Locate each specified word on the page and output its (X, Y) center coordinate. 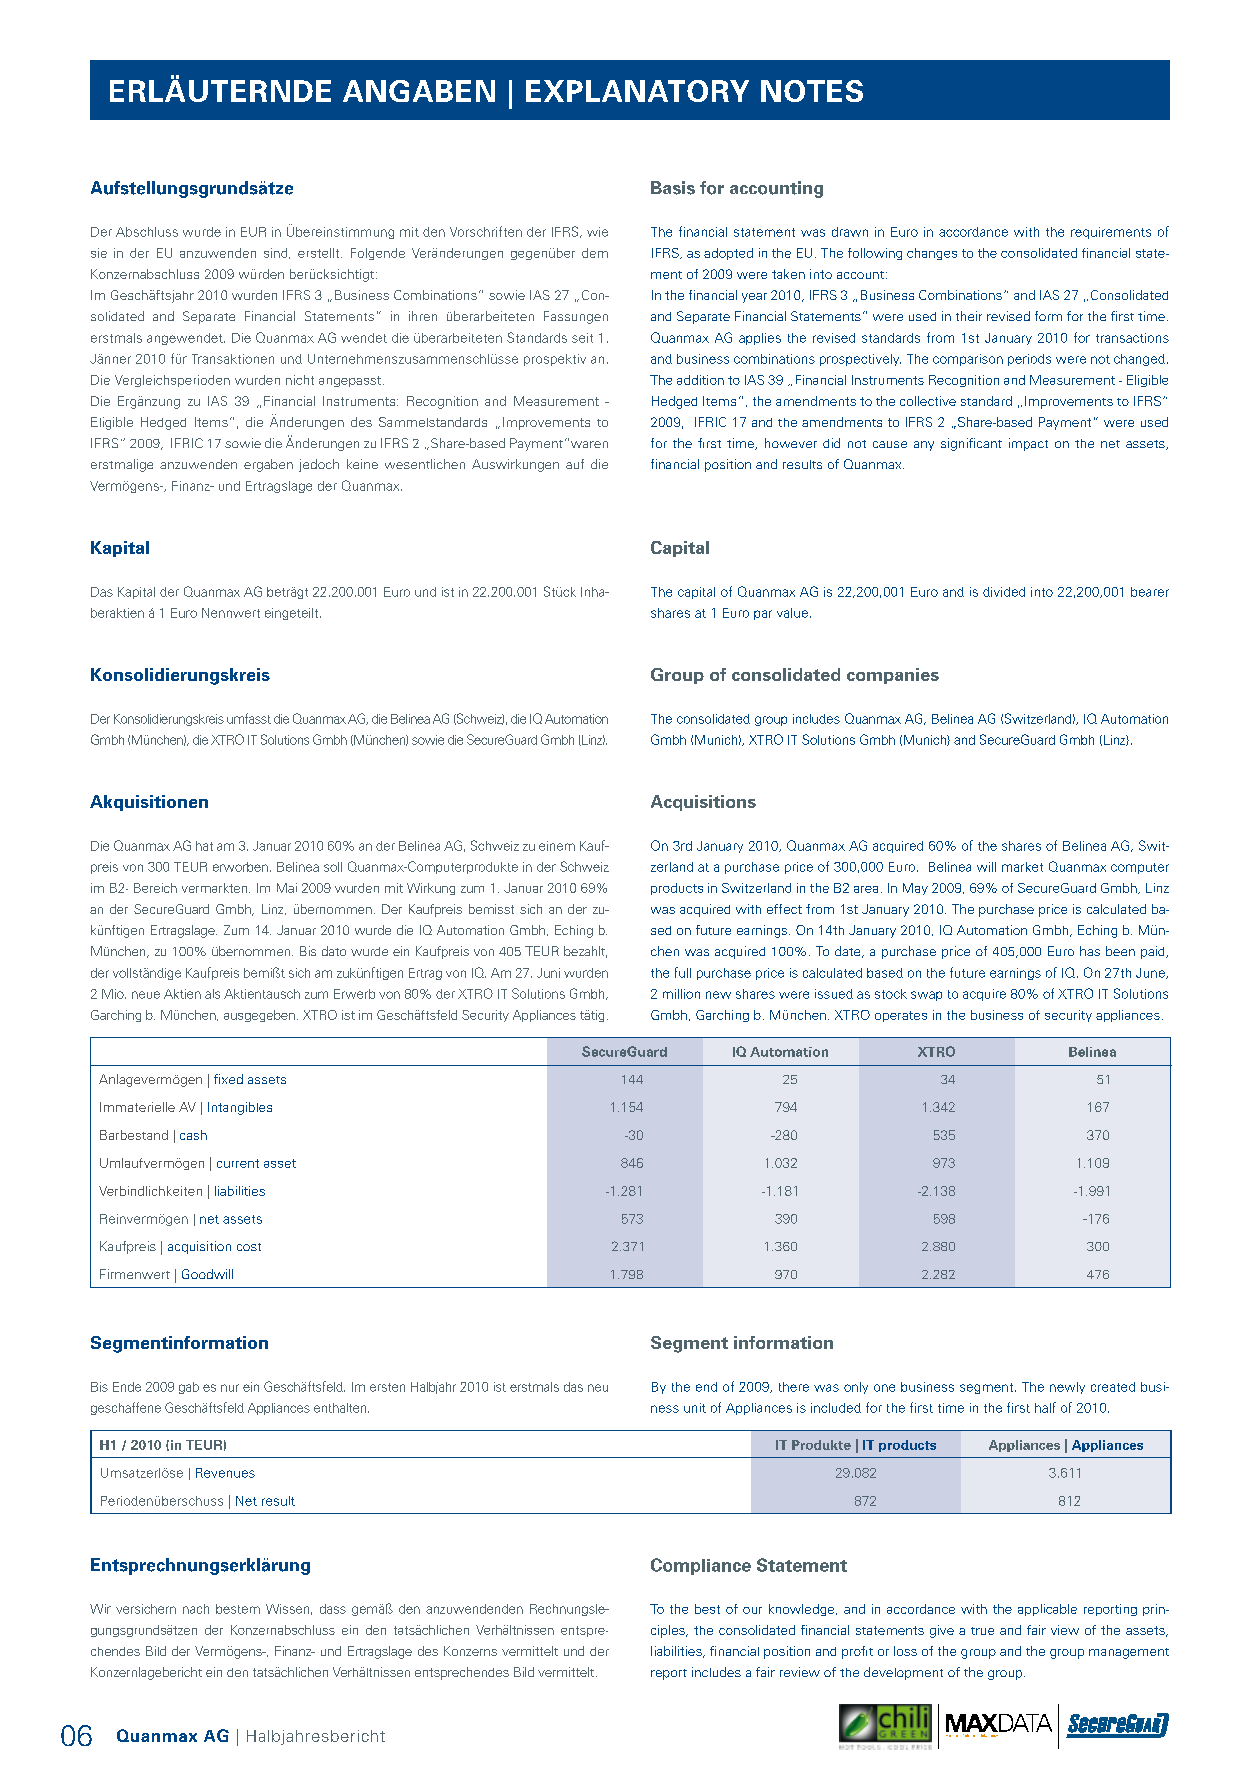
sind (277, 253)
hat (204, 846)
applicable (1047, 1610)
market (1022, 867)
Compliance (701, 1566)
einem (557, 846)
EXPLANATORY (637, 91)
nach (196, 1609)
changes (932, 254)
